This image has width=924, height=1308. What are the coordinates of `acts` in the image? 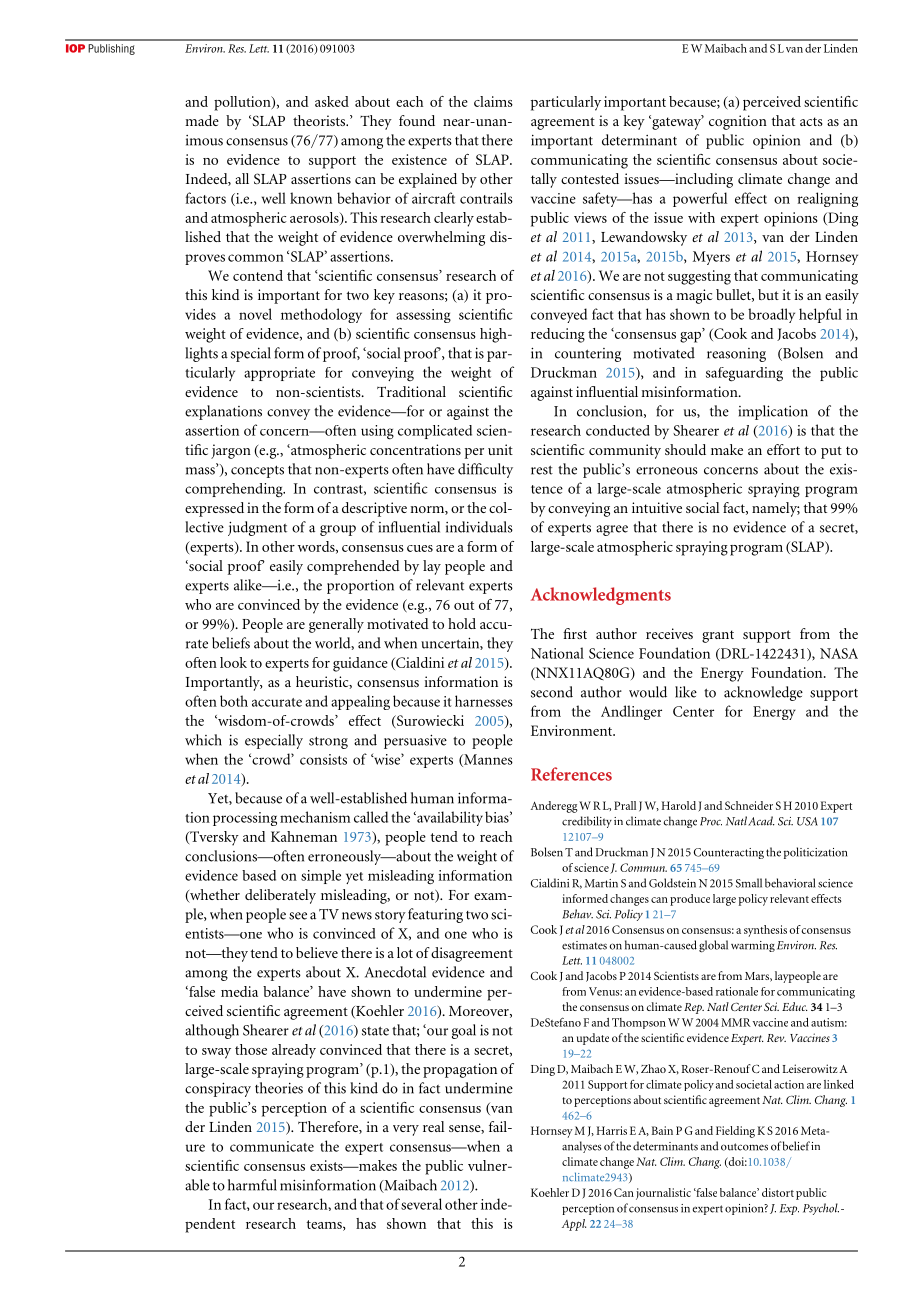 It's located at (811, 121).
